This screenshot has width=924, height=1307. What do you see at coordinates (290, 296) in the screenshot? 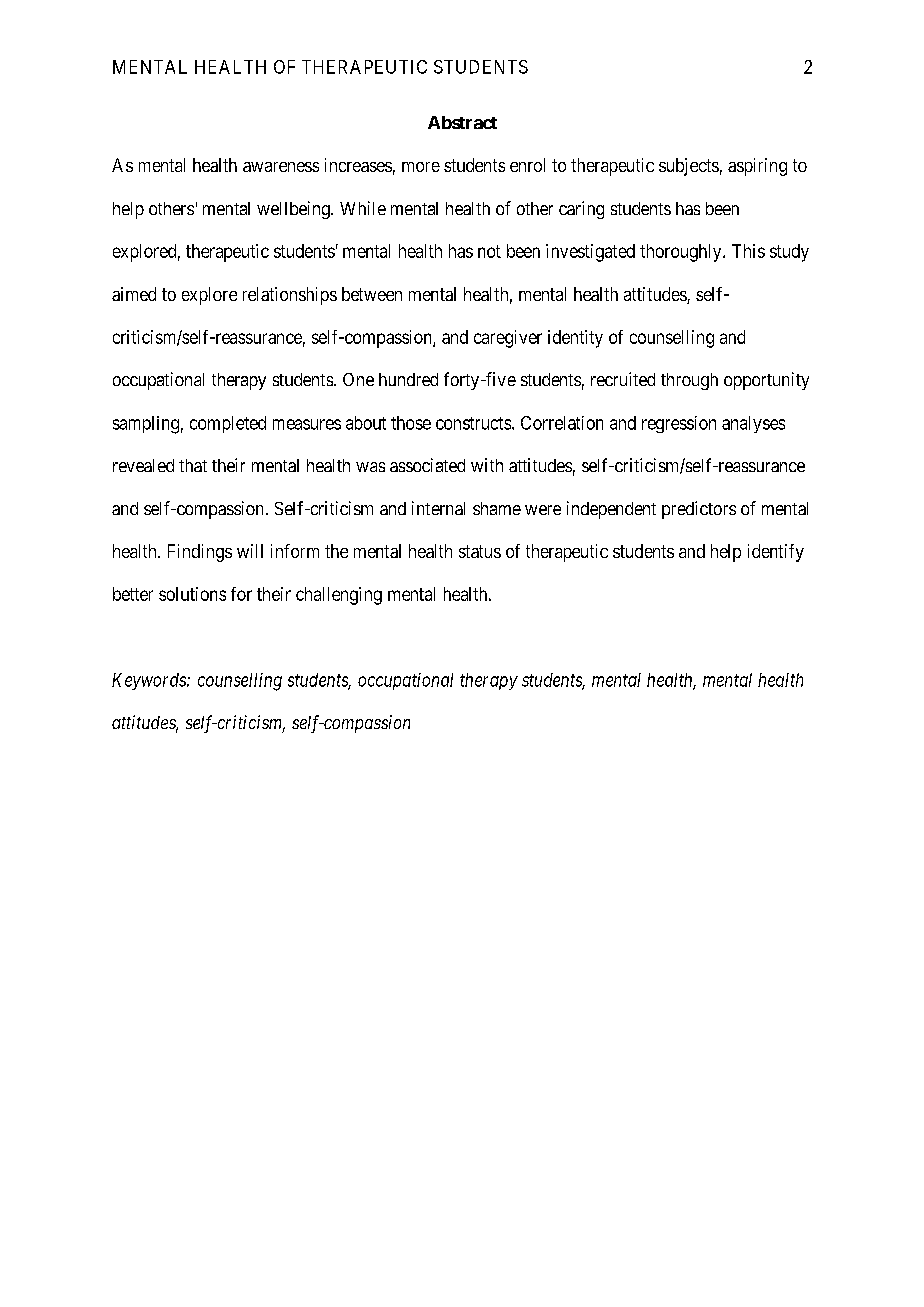
I see `relationships` at bounding box center [290, 296].
